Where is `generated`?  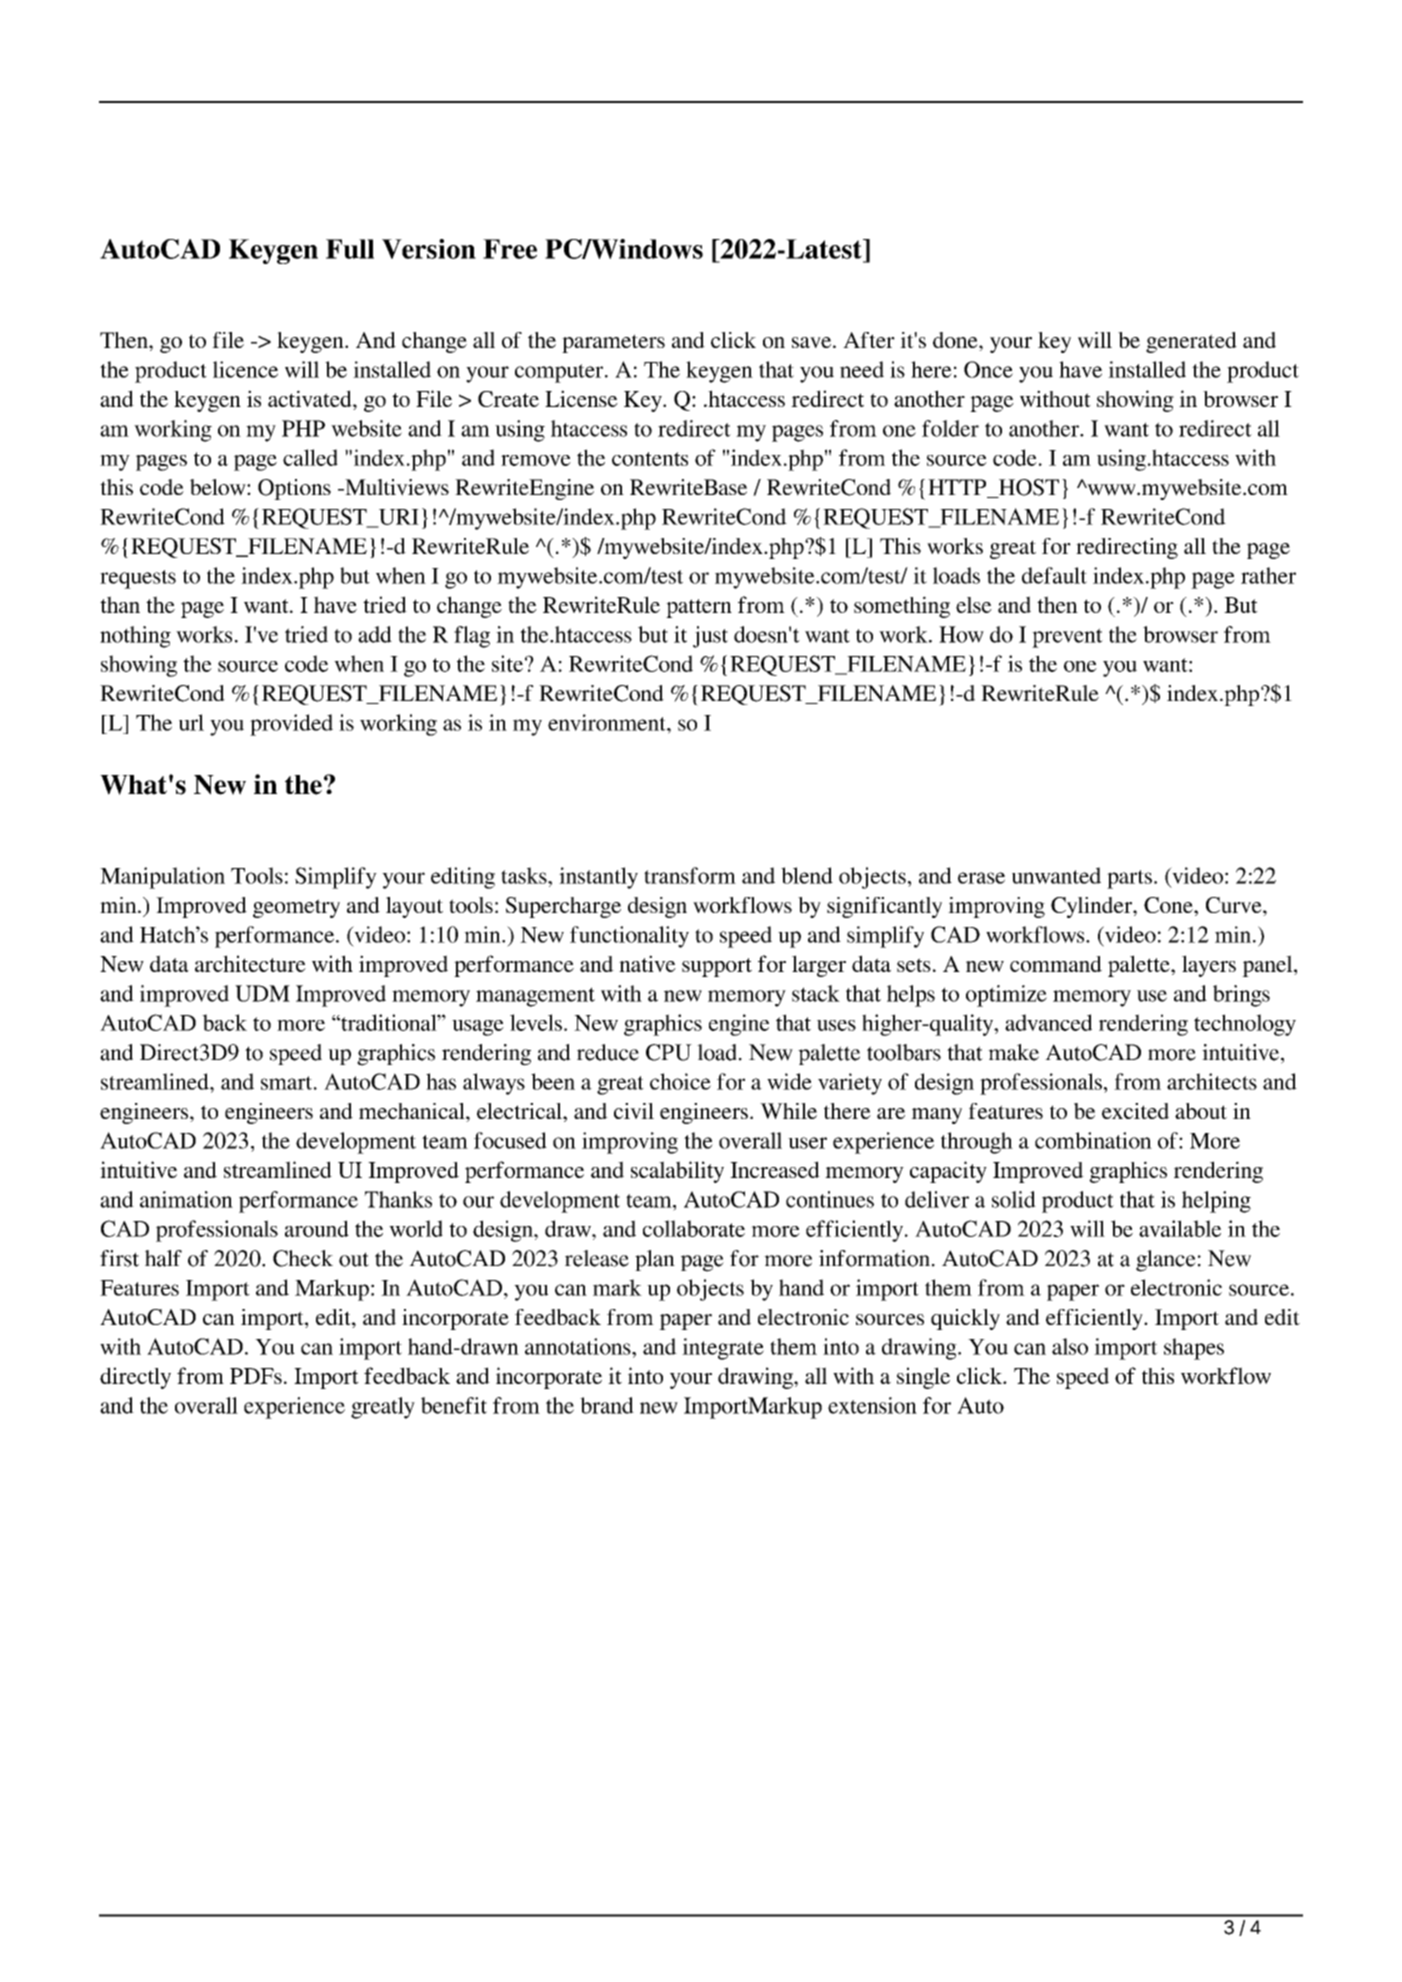
generated is located at coordinates (1191, 342).
